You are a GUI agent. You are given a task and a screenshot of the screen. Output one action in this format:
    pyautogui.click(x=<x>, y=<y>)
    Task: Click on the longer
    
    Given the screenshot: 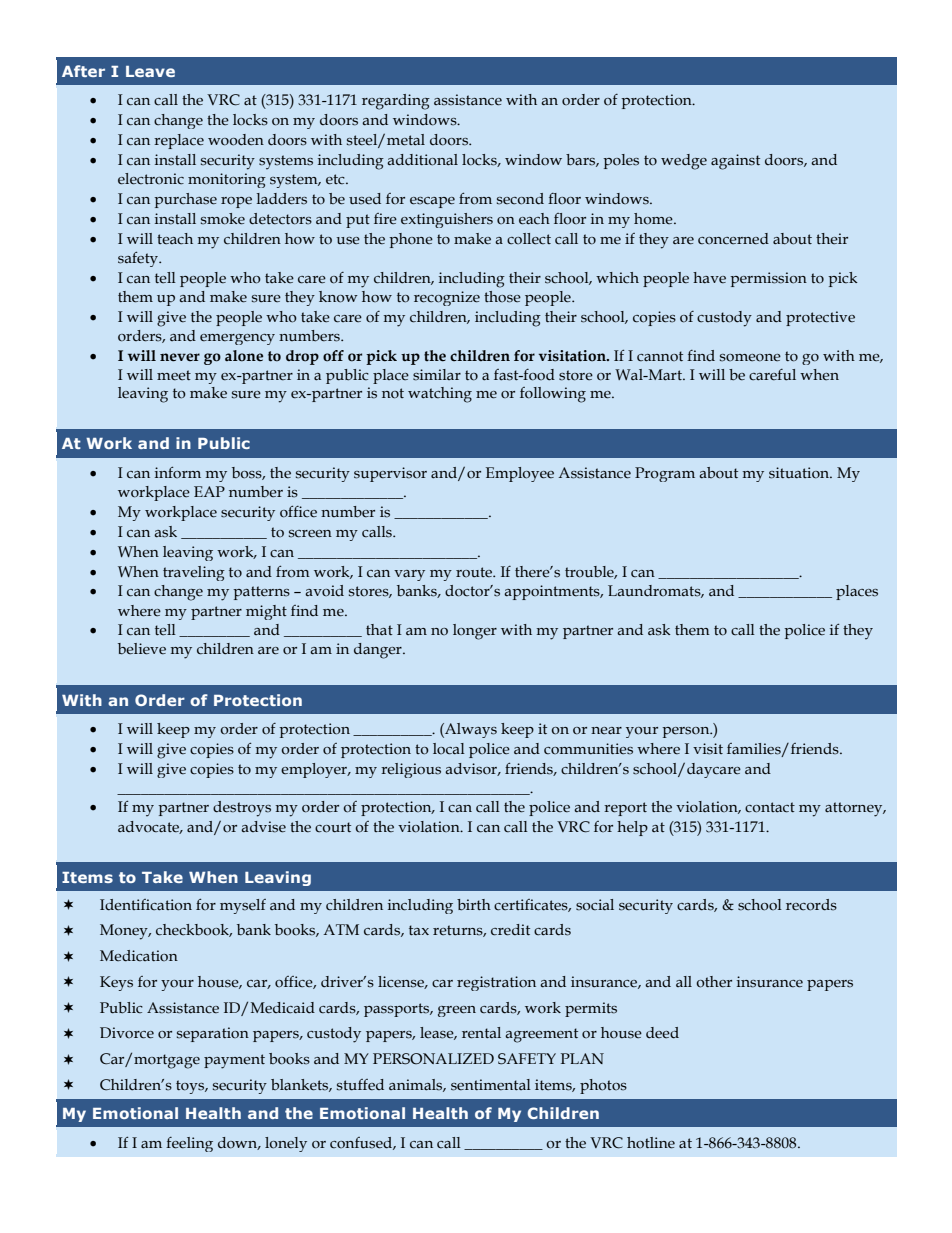 What is the action you would take?
    pyautogui.click(x=475, y=632)
